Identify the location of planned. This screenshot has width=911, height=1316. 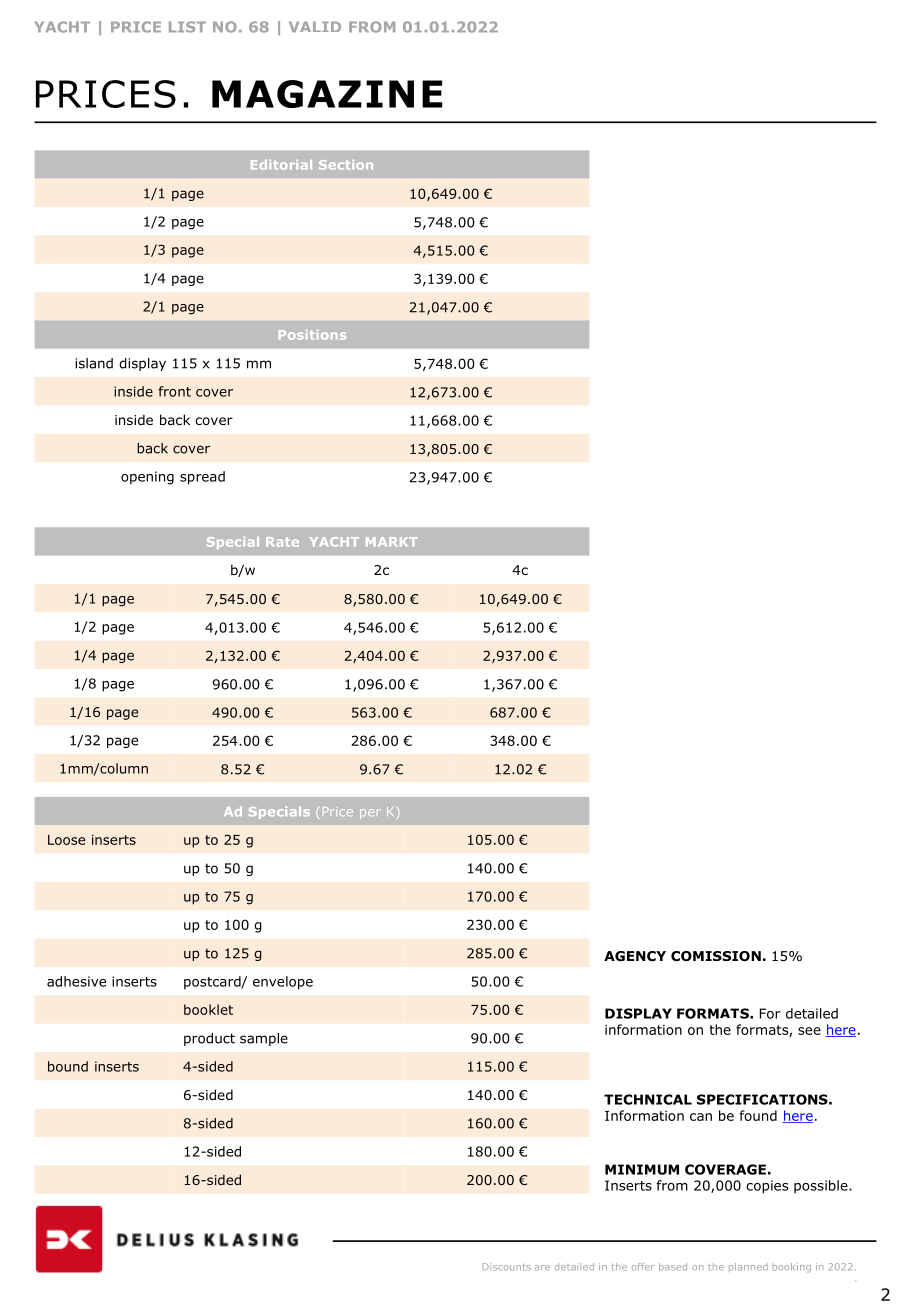
(748, 1267).
